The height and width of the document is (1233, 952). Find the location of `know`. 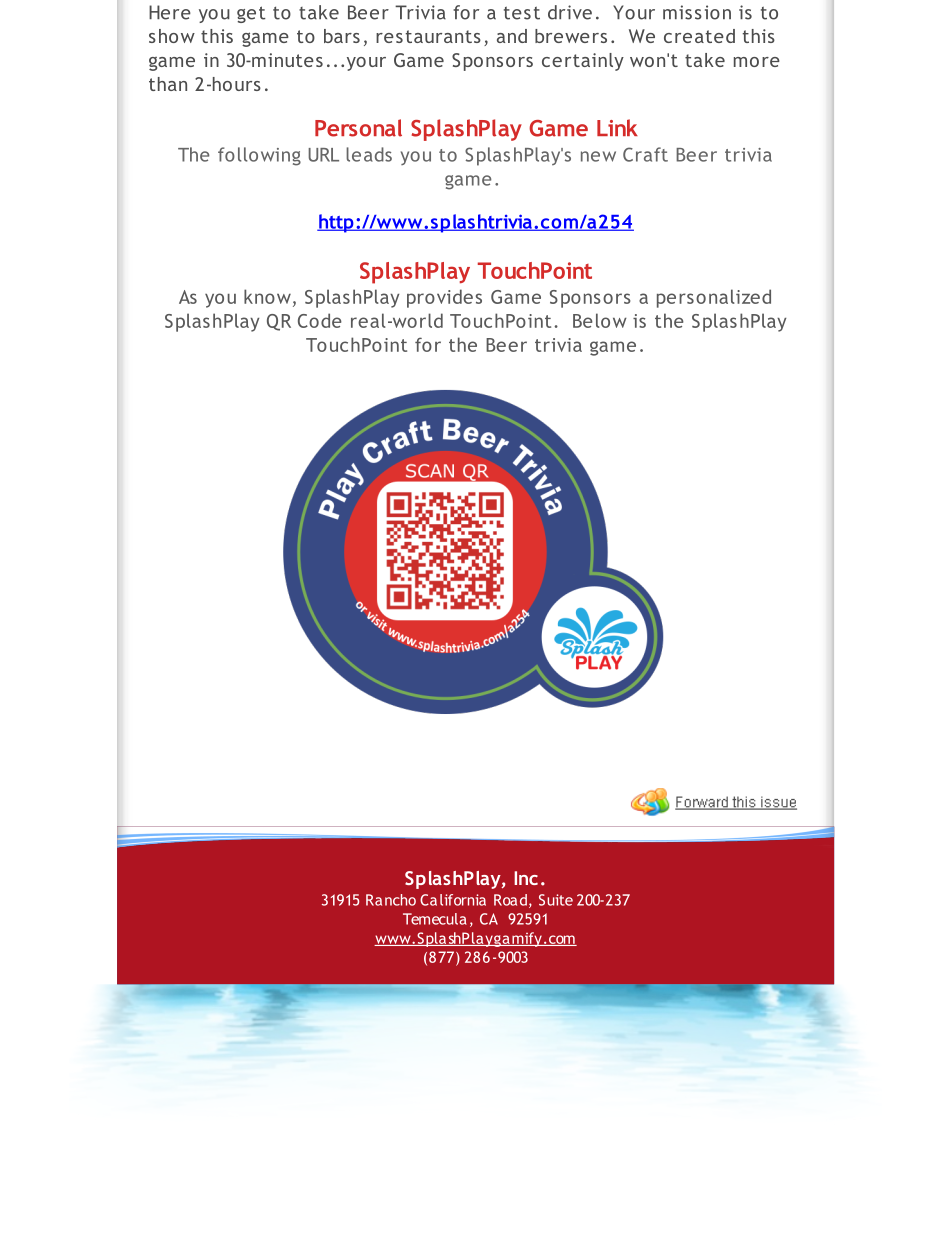

know is located at coordinates (267, 296).
